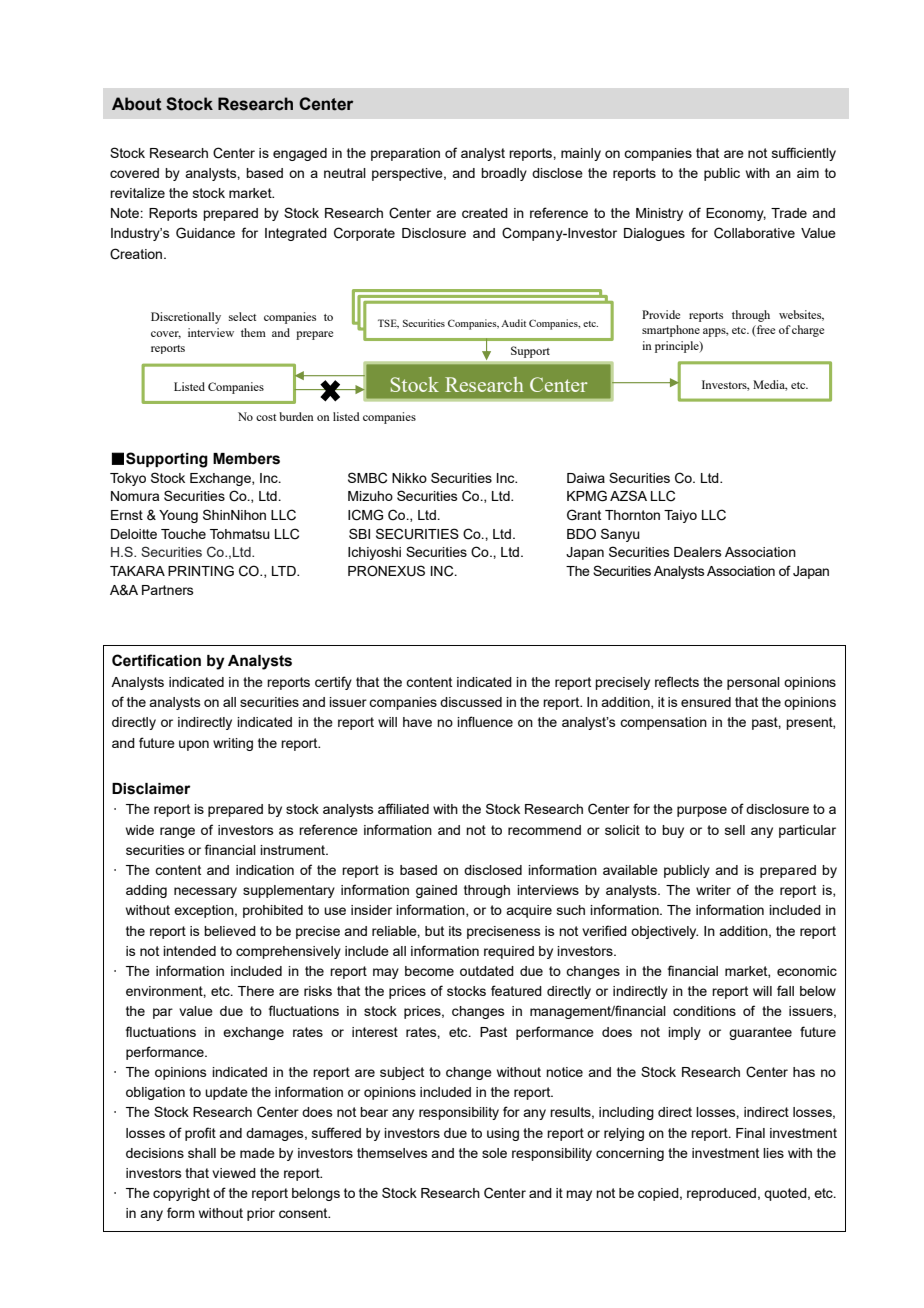 The width and height of the screenshot is (924, 1308). What do you see at coordinates (504, 174) in the screenshot?
I see `broadly` at bounding box center [504, 174].
